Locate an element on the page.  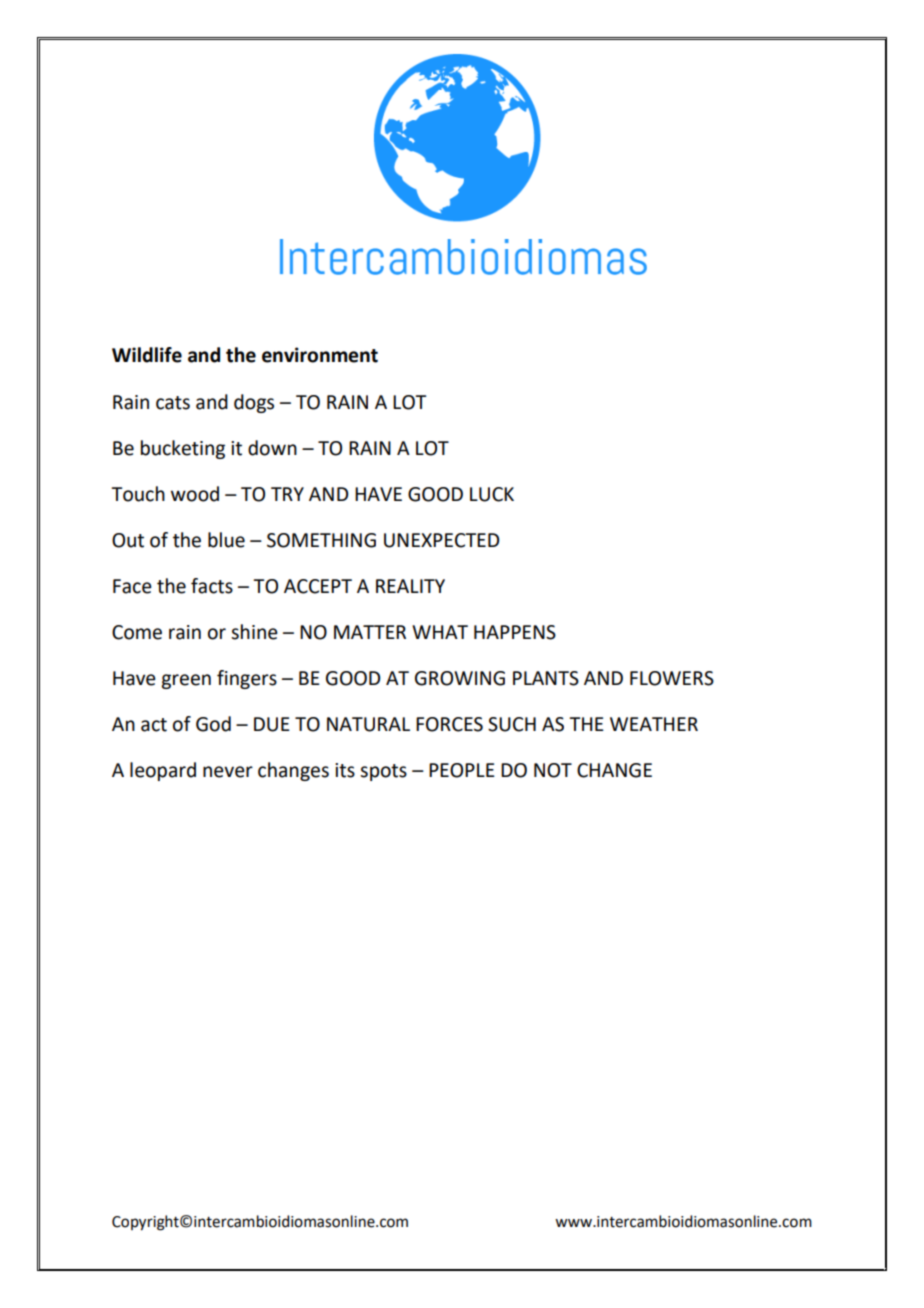
environment is located at coordinates (320, 355).
